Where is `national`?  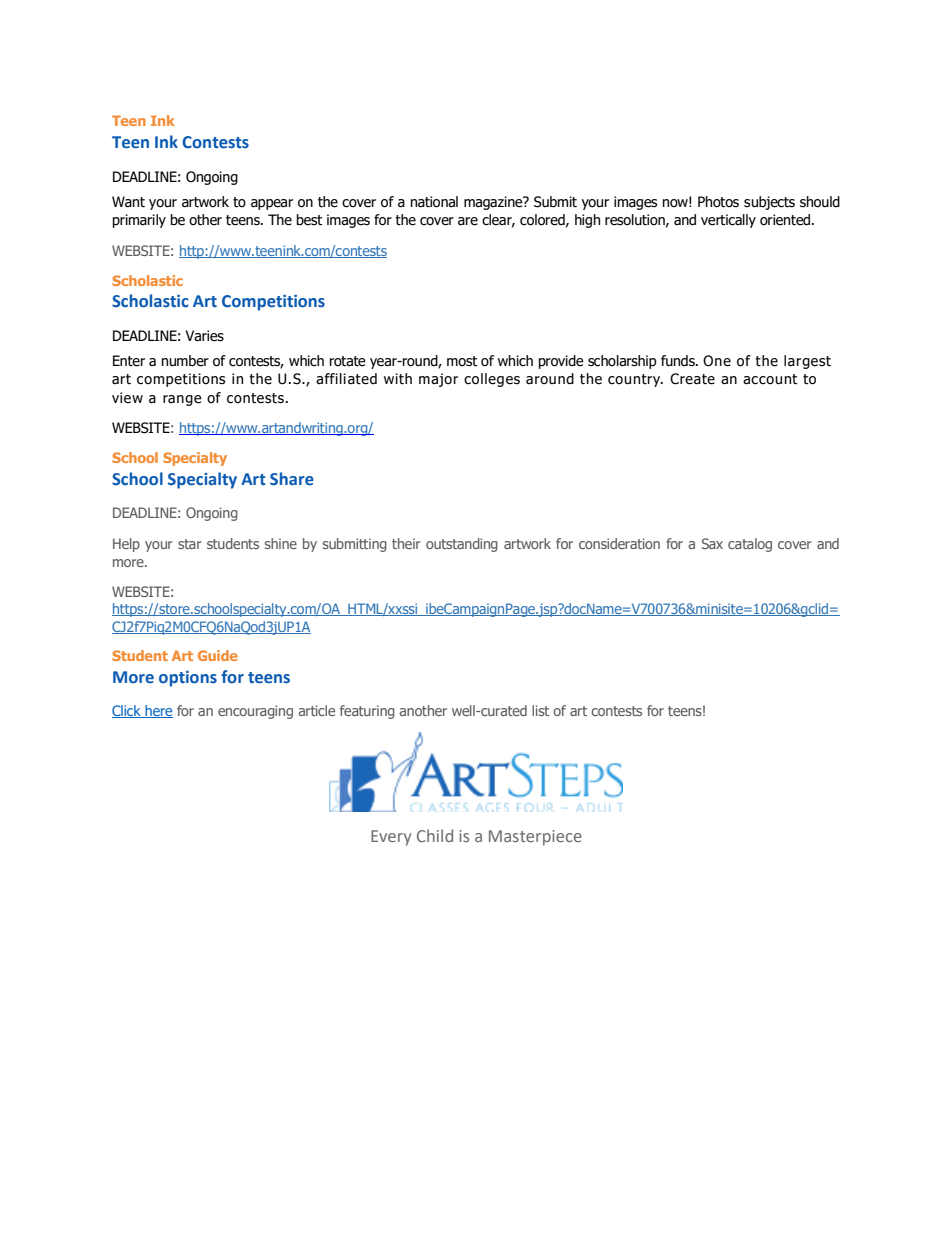 national is located at coordinates (434, 202).
